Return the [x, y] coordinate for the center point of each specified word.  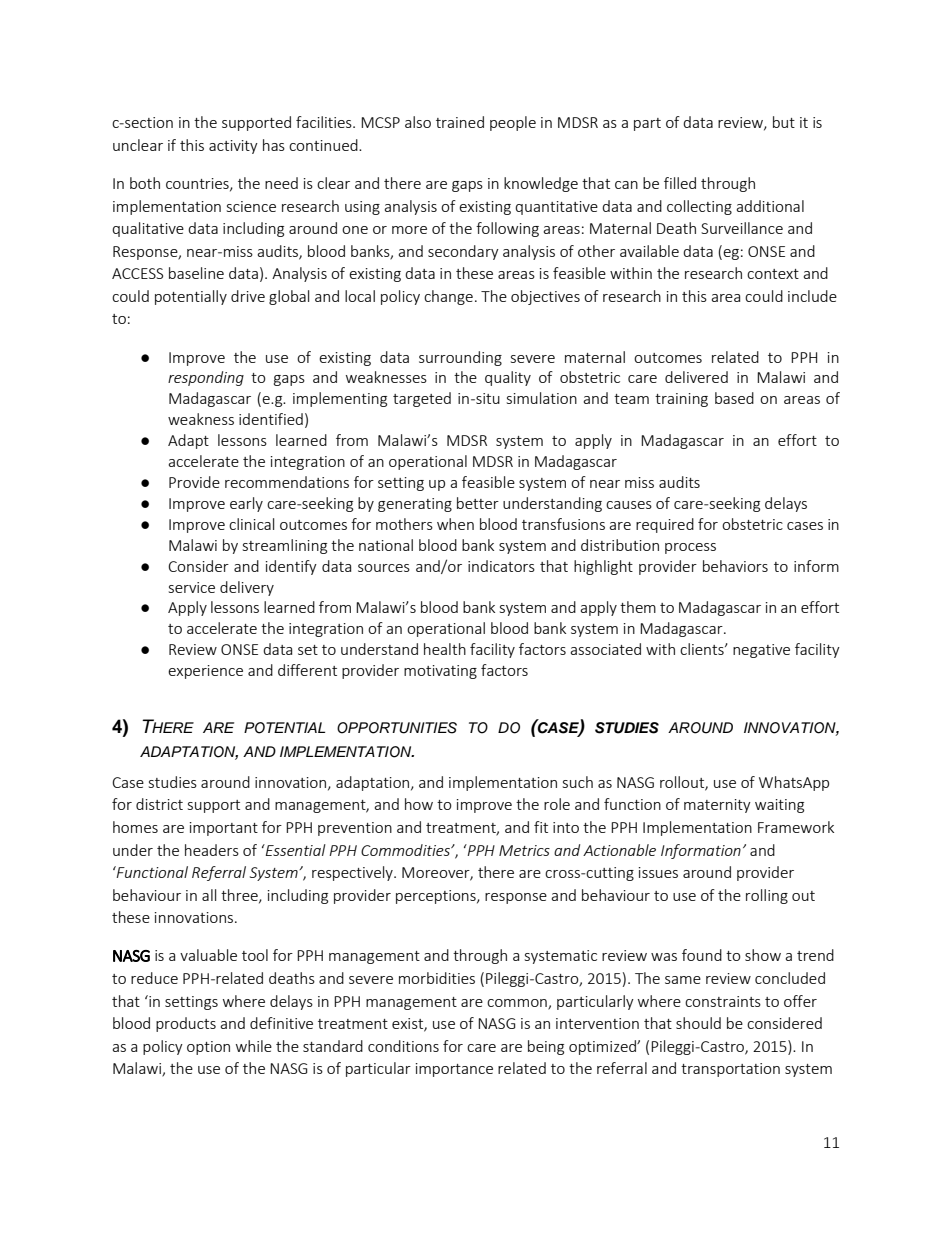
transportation [730, 1070]
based [734, 398]
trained [460, 122]
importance [454, 1070]
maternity [717, 806]
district [159, 804]
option [208, 1048]
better [478, 503]
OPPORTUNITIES [397, 728]
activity [233, 147]
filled [680, 183]
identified [271, 419]
